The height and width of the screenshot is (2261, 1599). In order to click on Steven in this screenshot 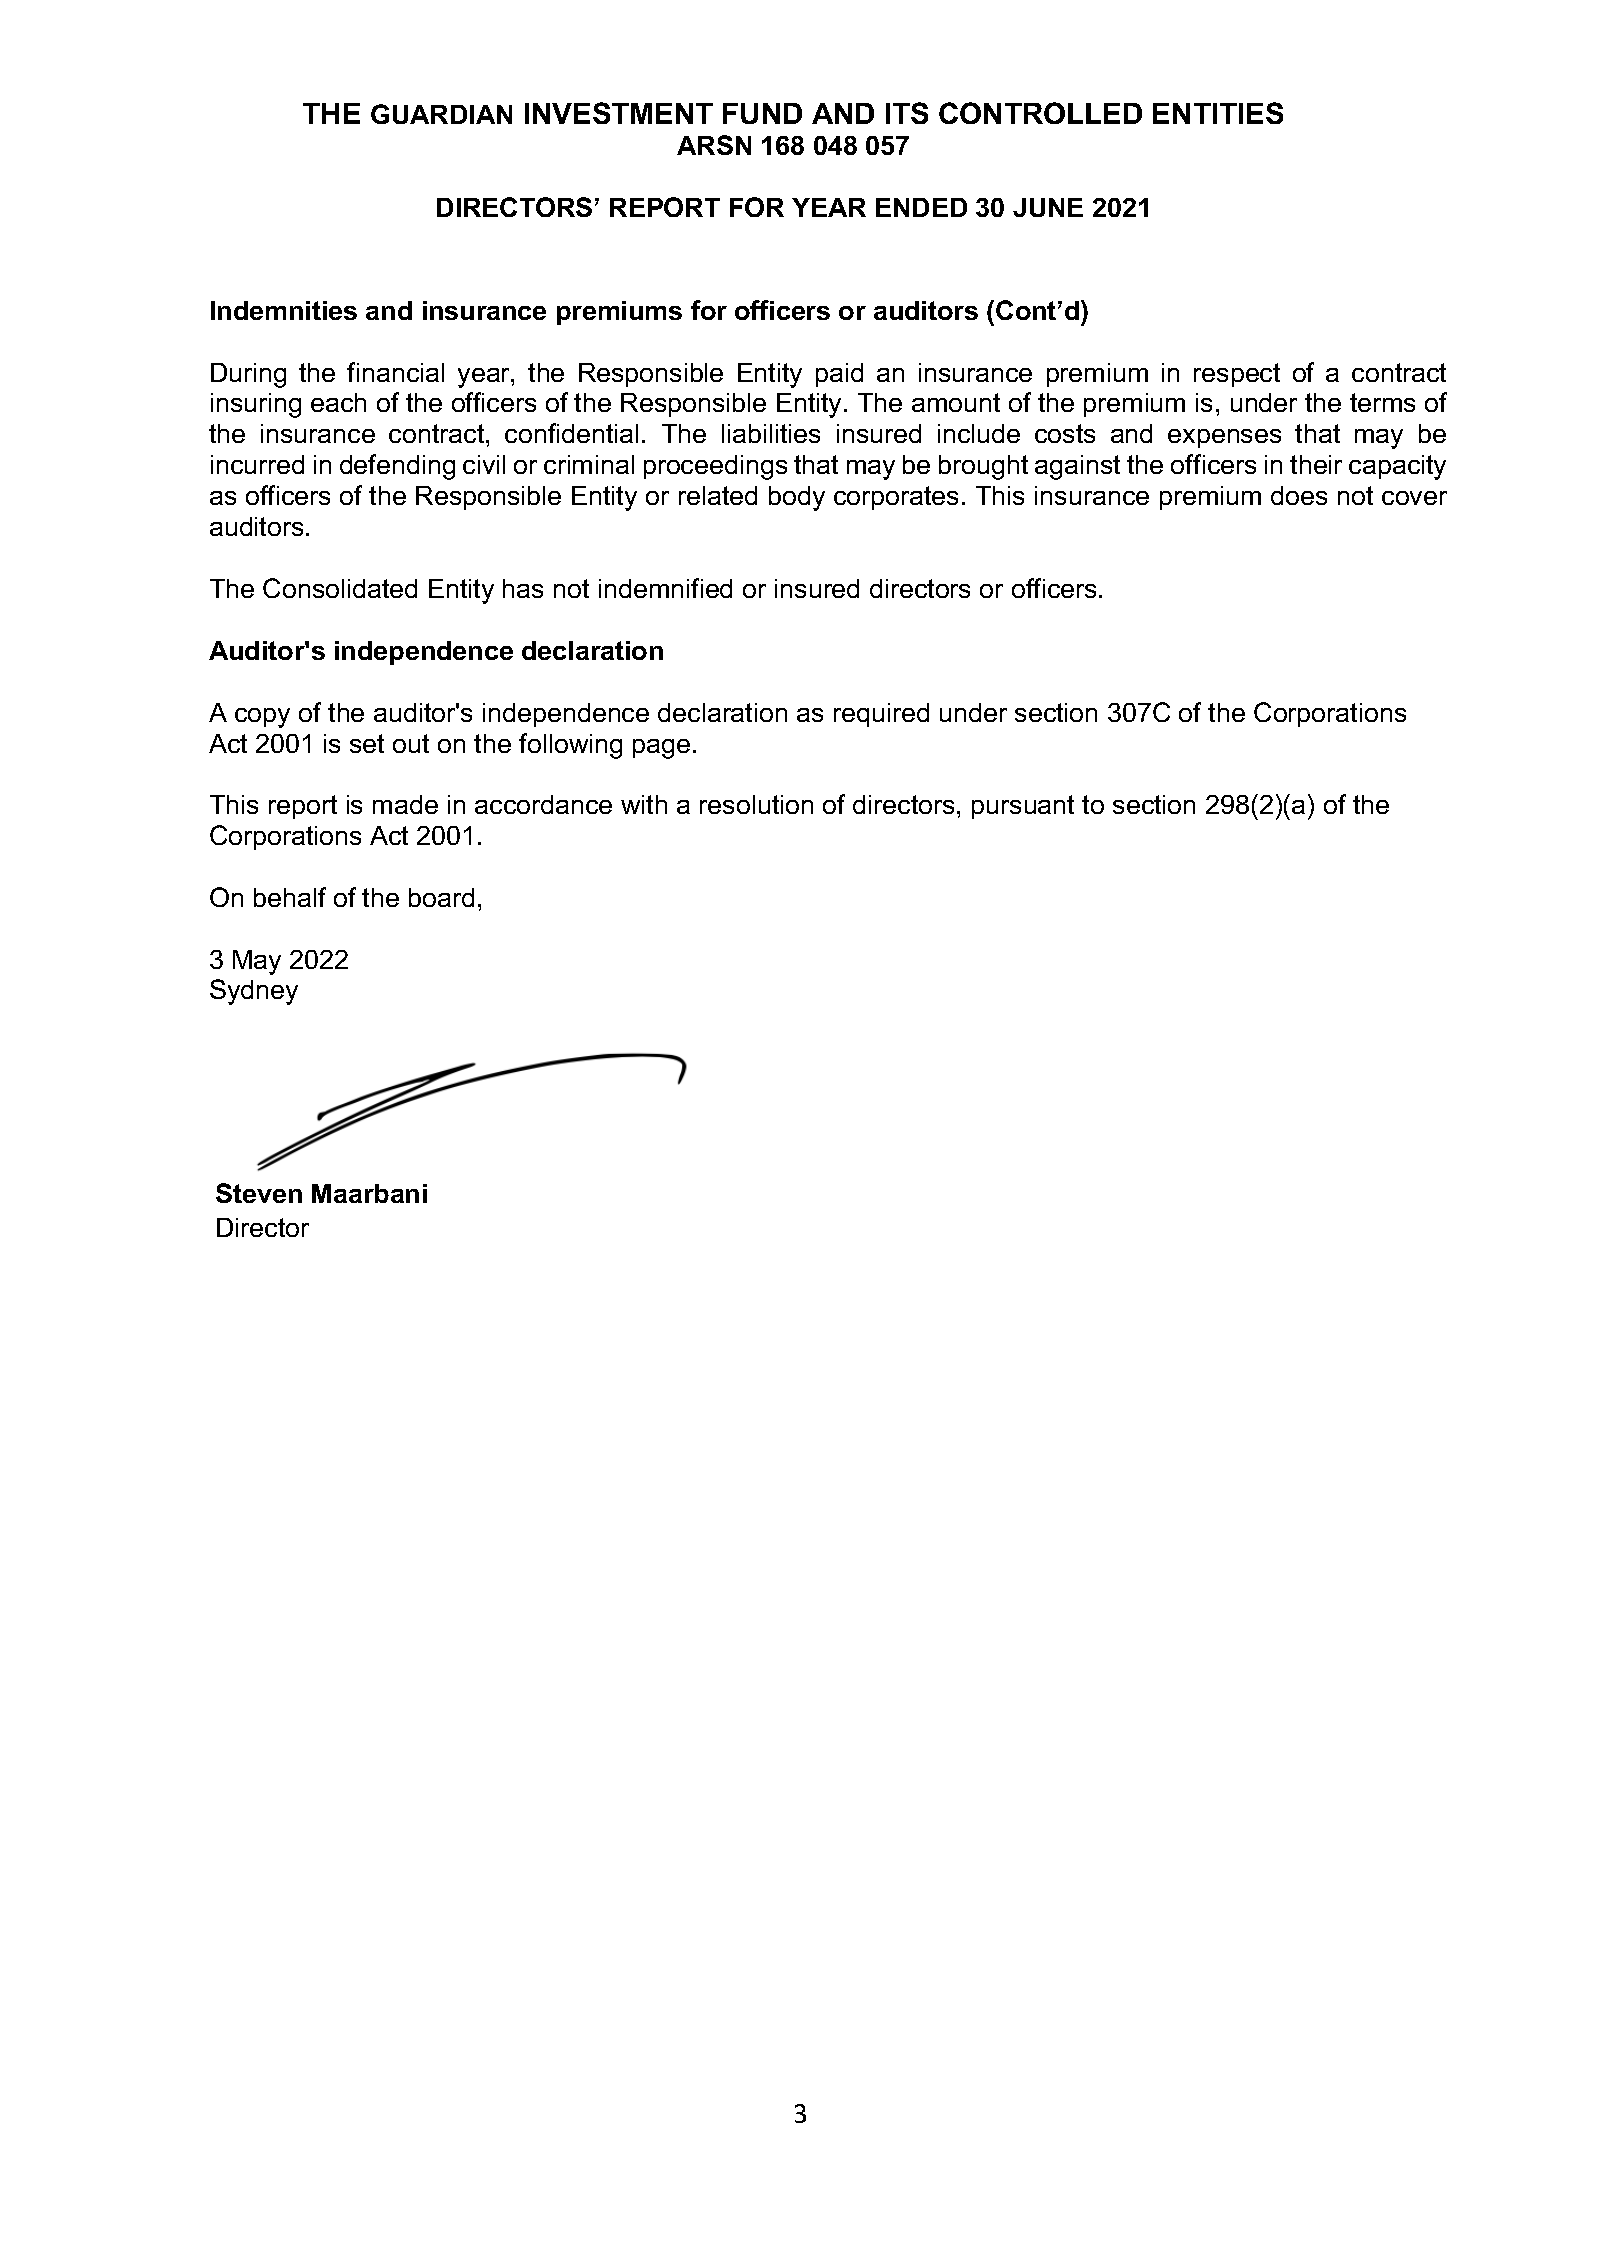, I will do `click(259, 1193)`.
